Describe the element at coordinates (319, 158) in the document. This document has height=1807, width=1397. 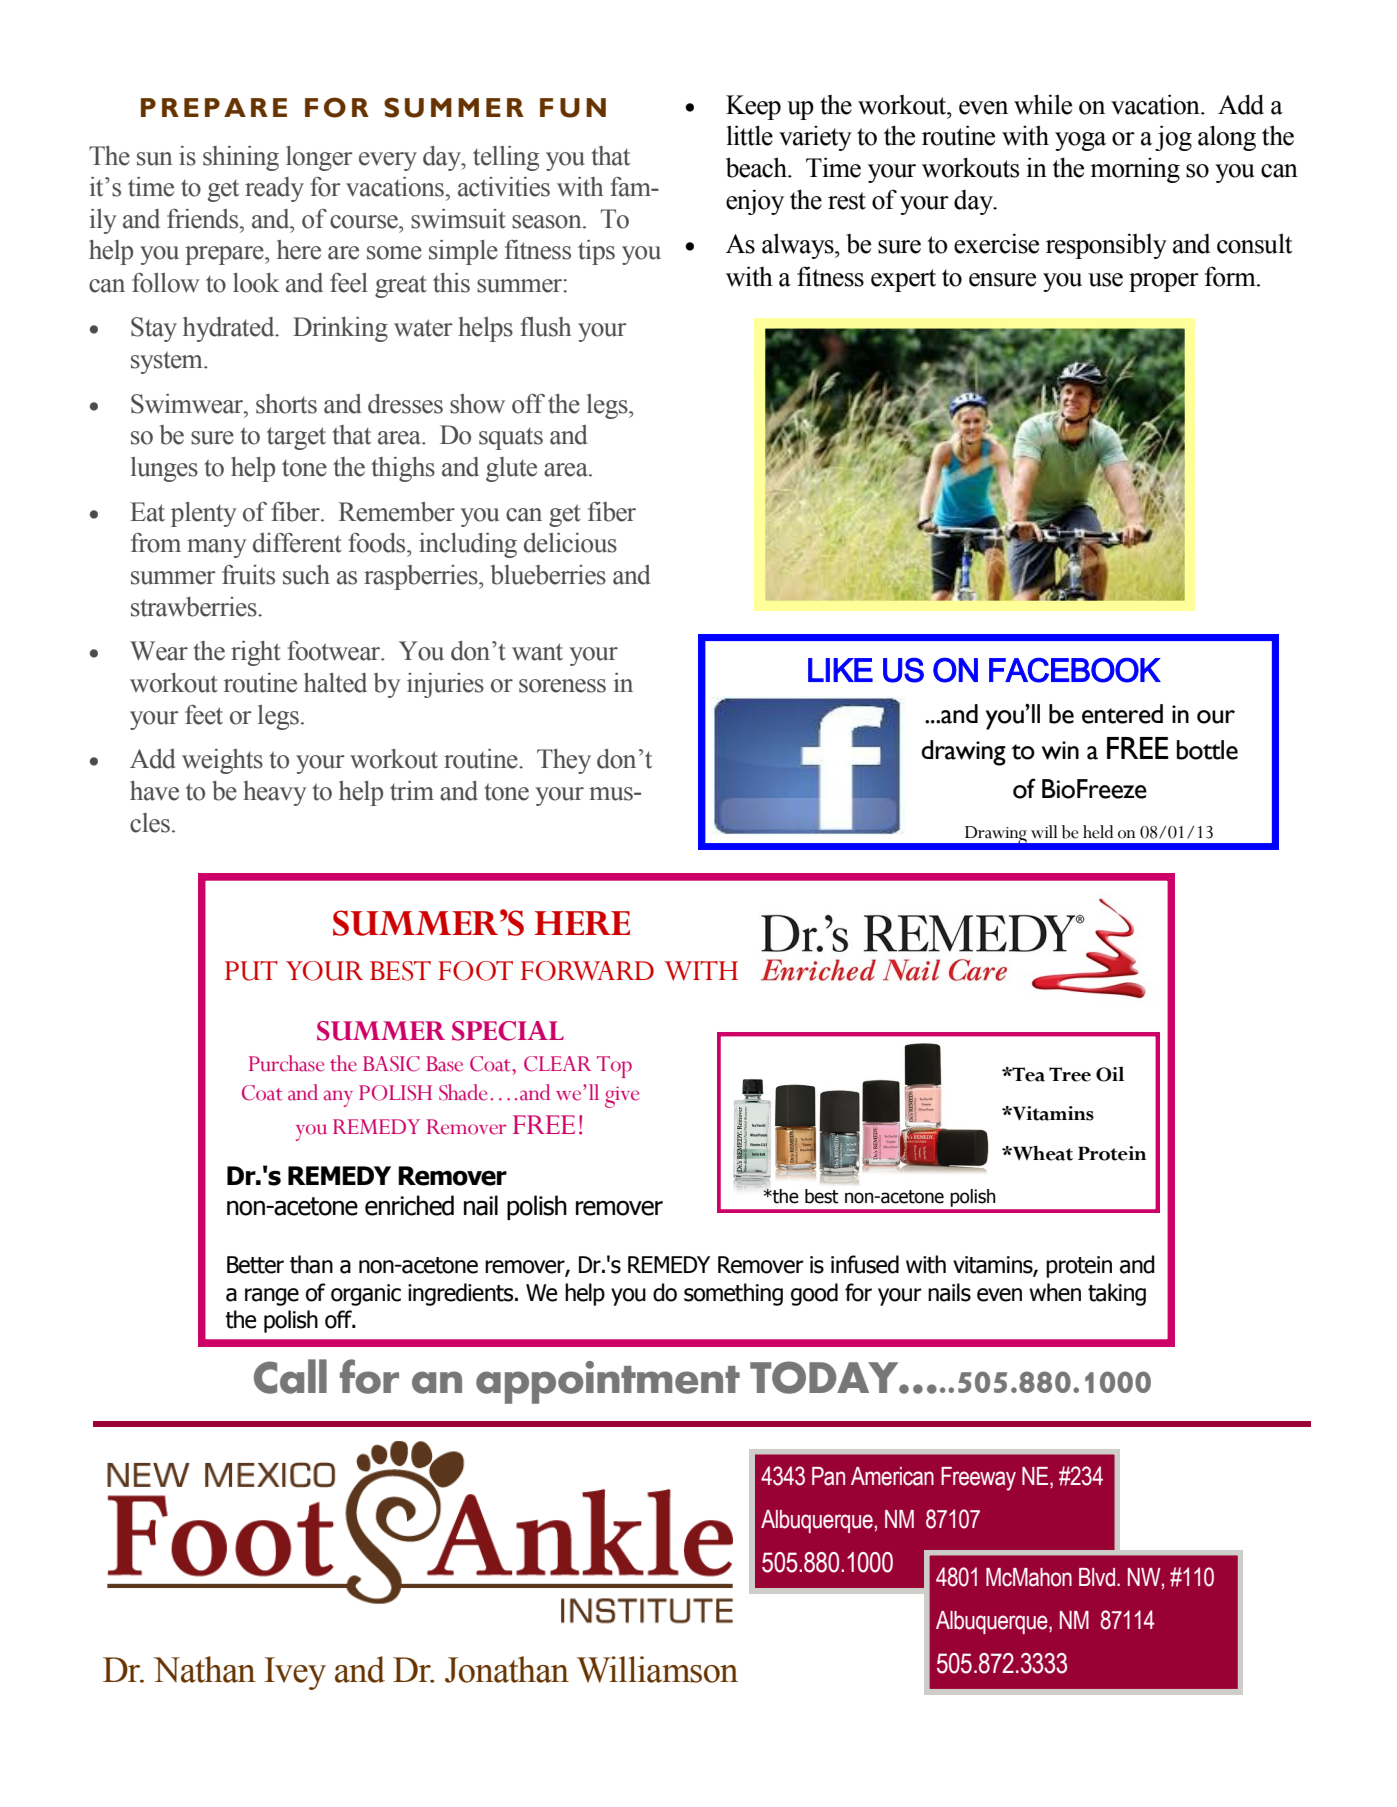
I see `longer` at that location.
